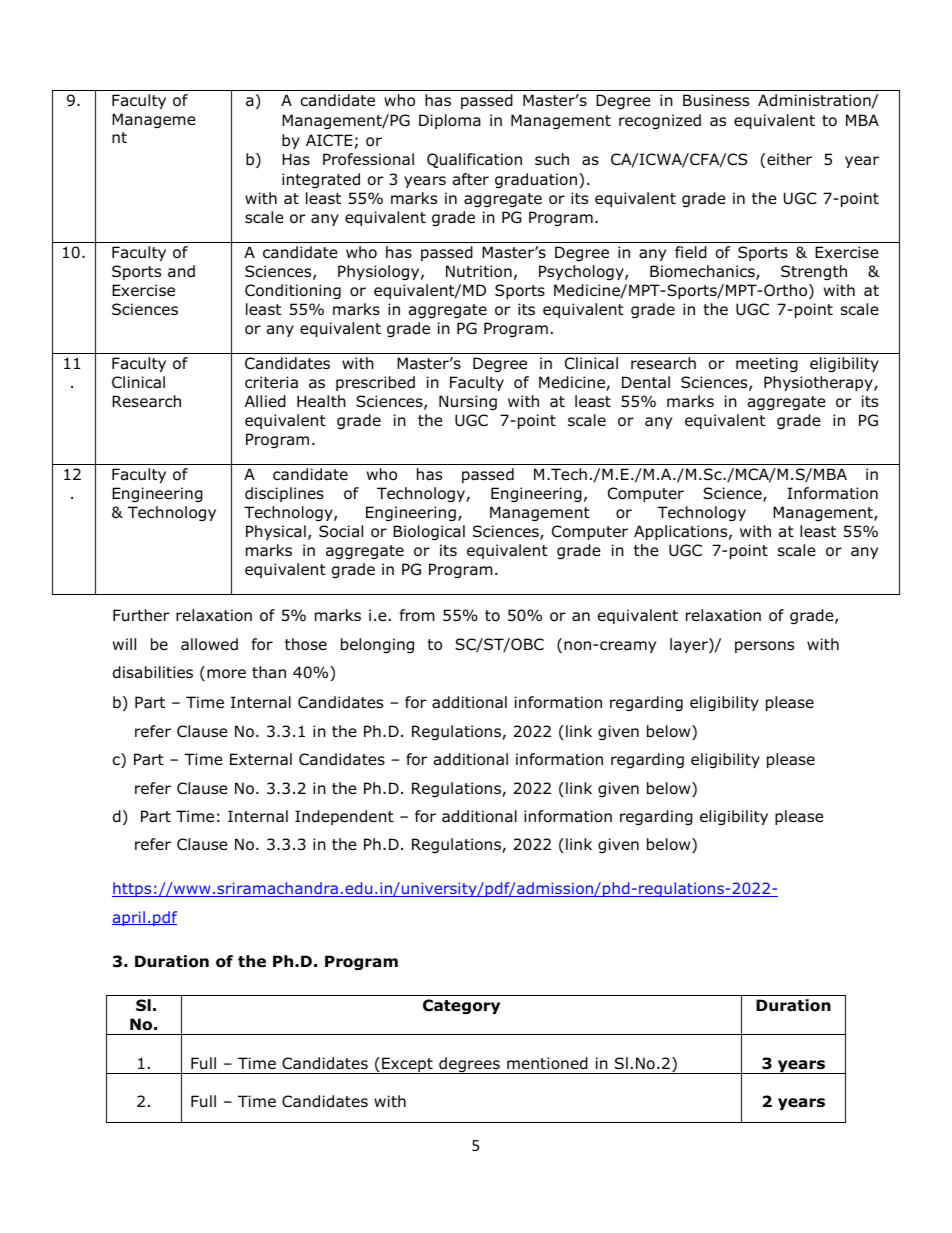  I want to click on Except, so click(407, 1065).
